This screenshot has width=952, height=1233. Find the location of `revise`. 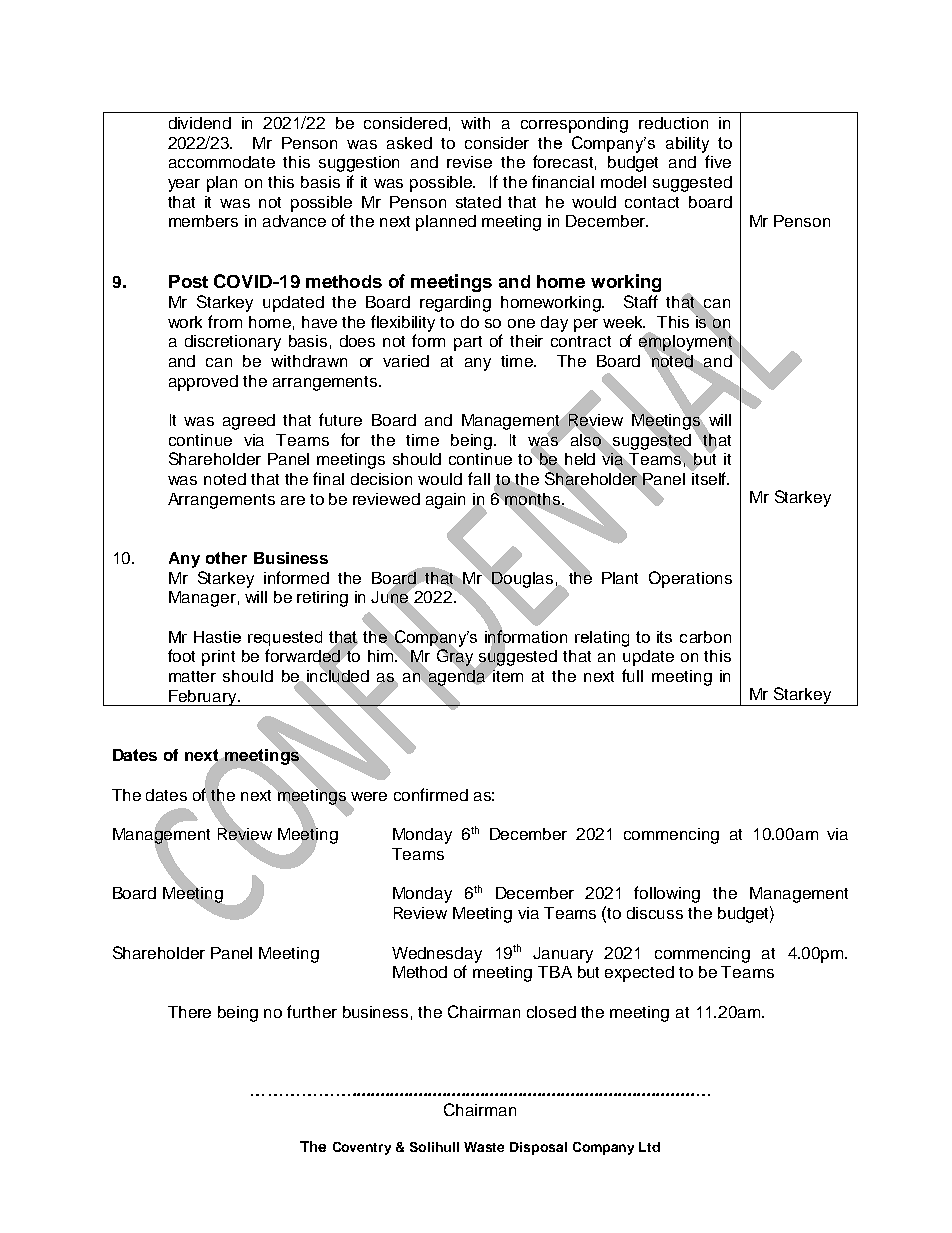

revise is located at coordinates (469, 162).
